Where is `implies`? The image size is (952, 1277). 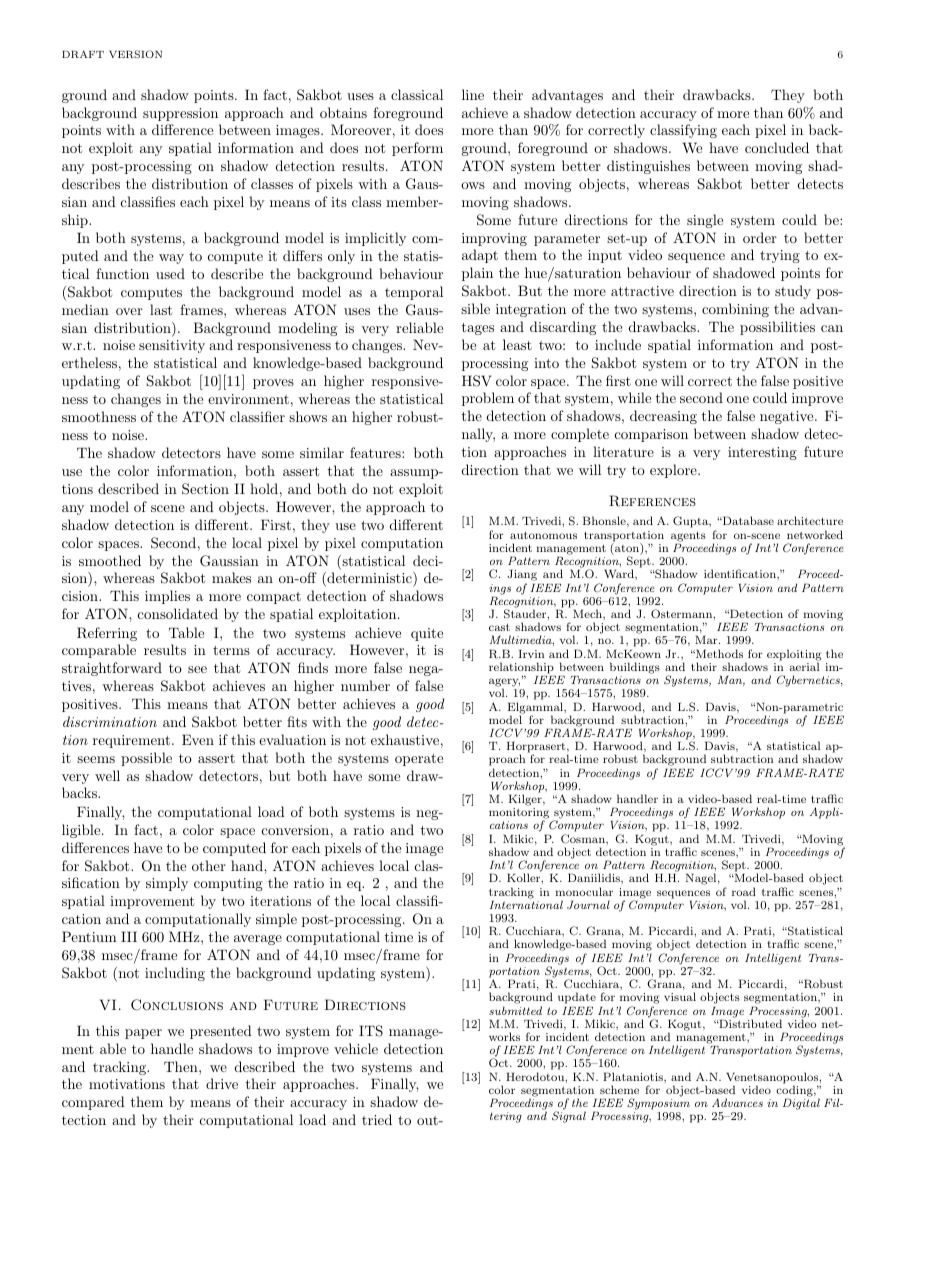
implies is located at coordinates (167, 597).
